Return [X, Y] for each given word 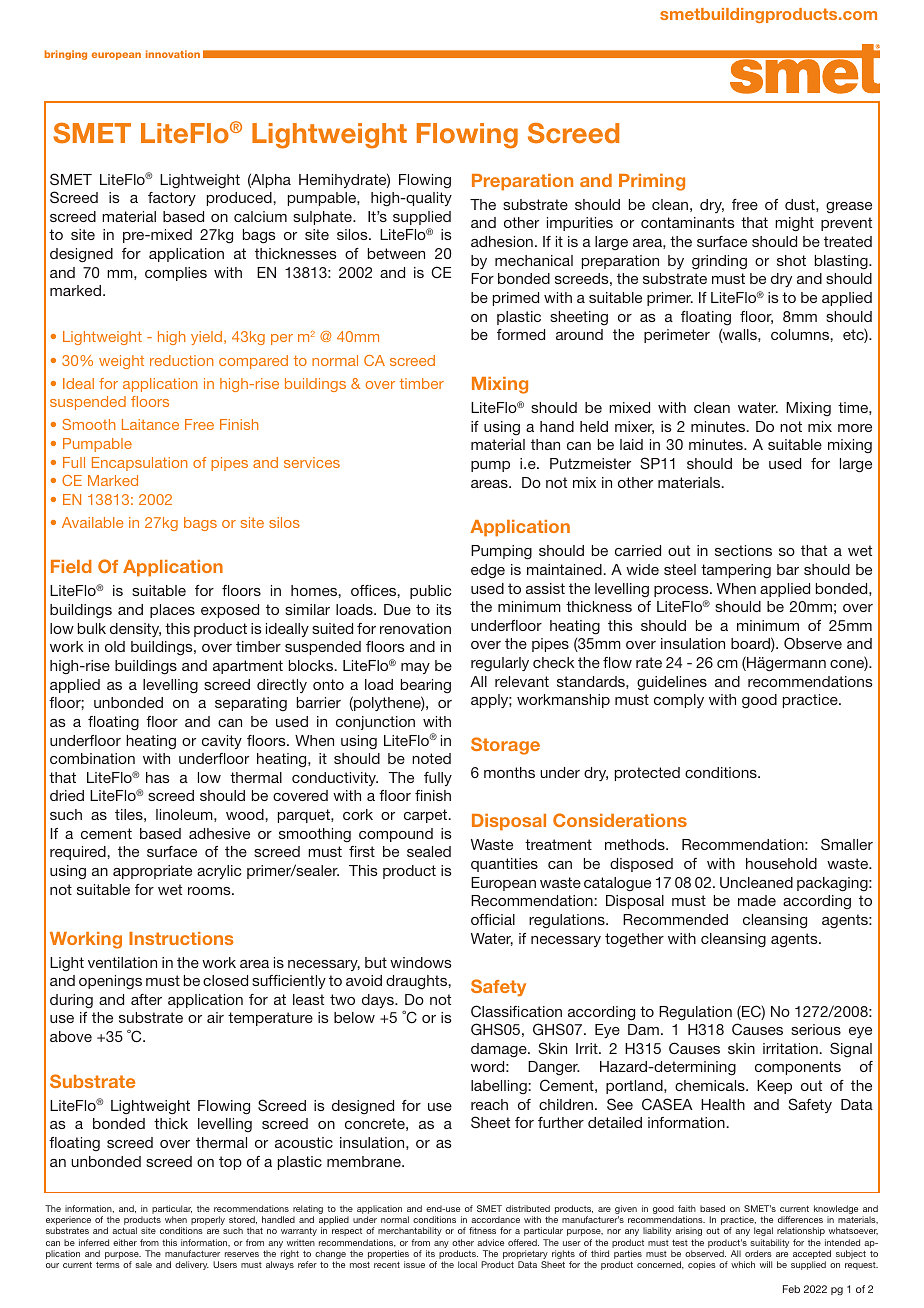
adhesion [502, 241]
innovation [173, 54]
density [135, 630]
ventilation [122, 962]
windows [421, 962]
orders [758, 1253]
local [467, 1264]
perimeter [677, 336]
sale [143, 1264]
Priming [652, 182]
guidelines [672, 683]
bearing [426, 686]
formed [521, 334]
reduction [182, 360]
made [757, 900]
